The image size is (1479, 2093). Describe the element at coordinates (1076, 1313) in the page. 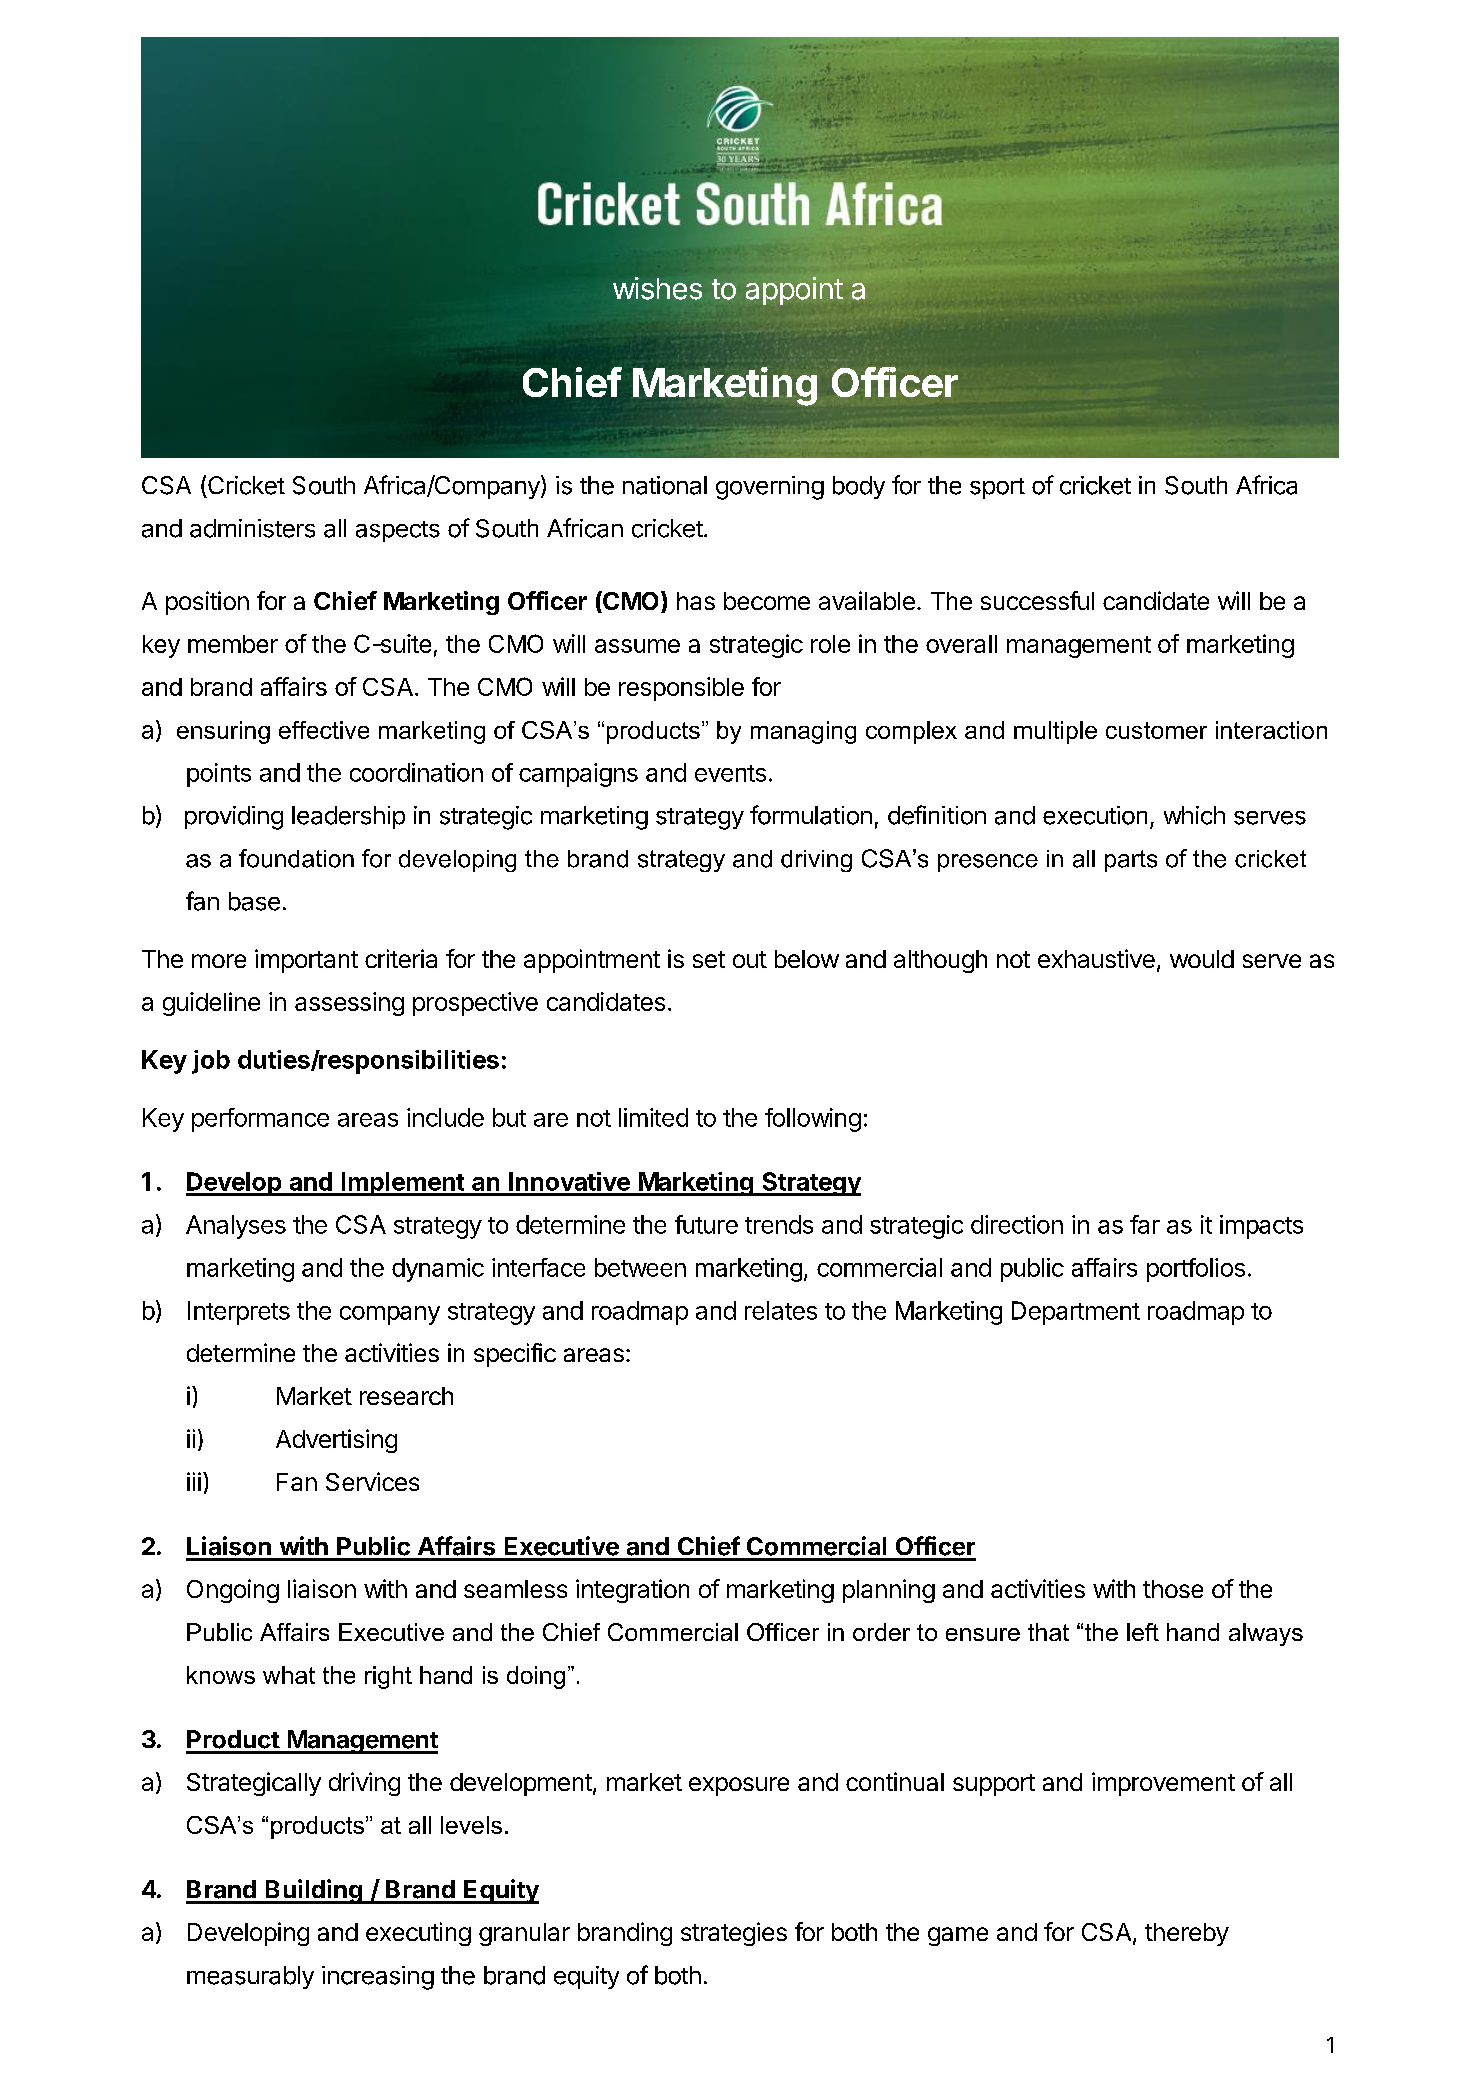

I see `Department` at that location.
